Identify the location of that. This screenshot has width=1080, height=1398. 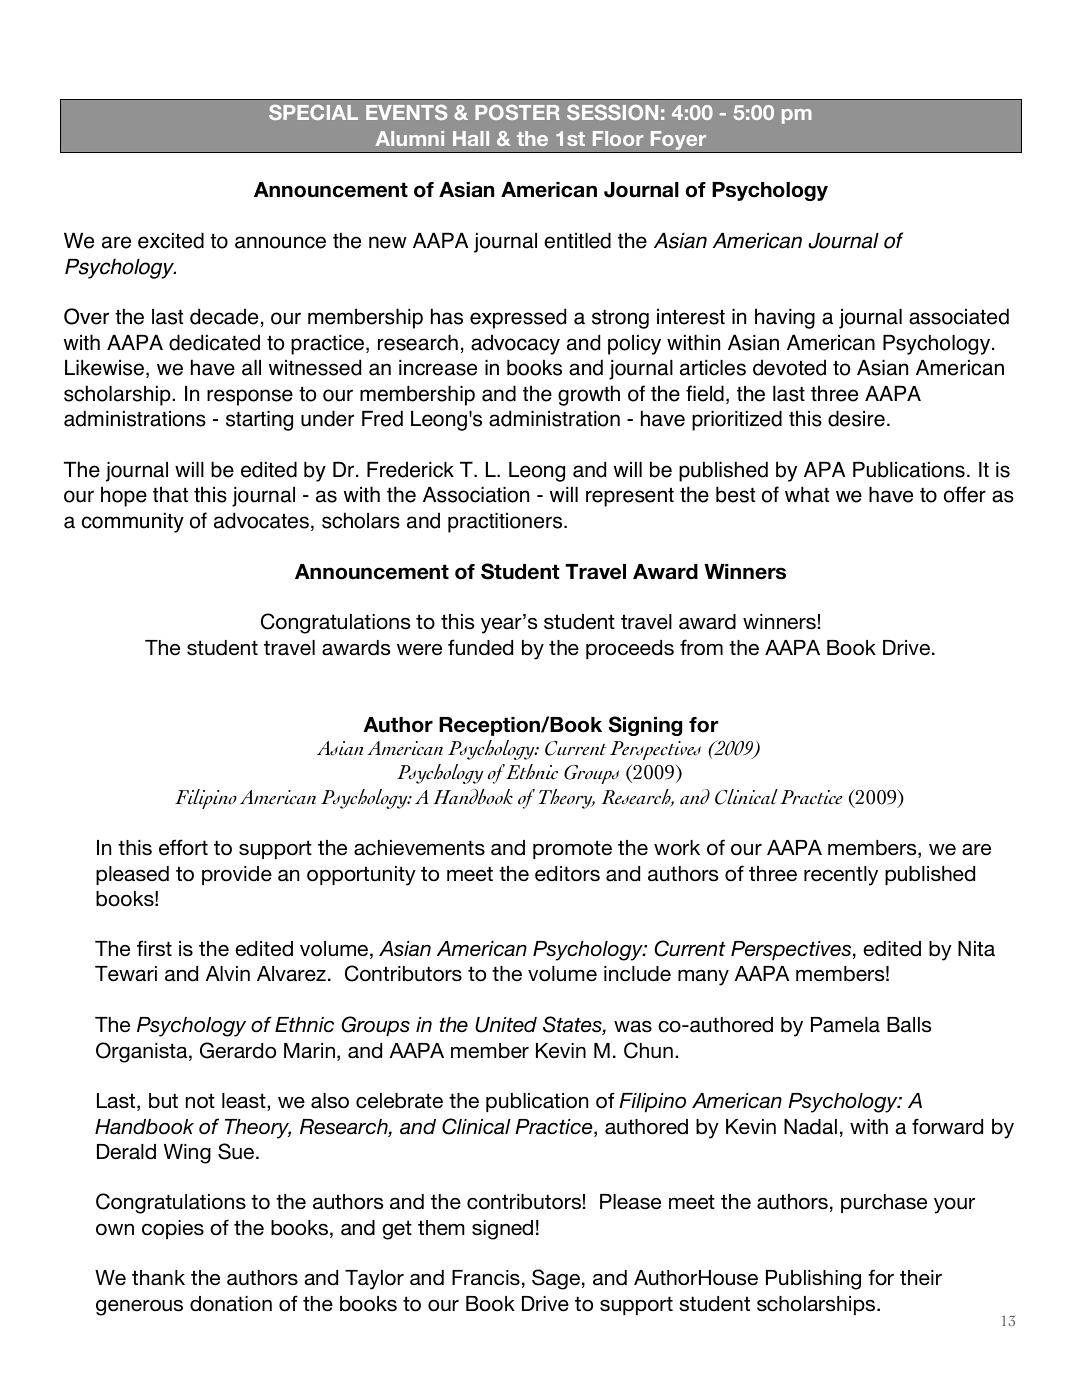
(170, 494).
